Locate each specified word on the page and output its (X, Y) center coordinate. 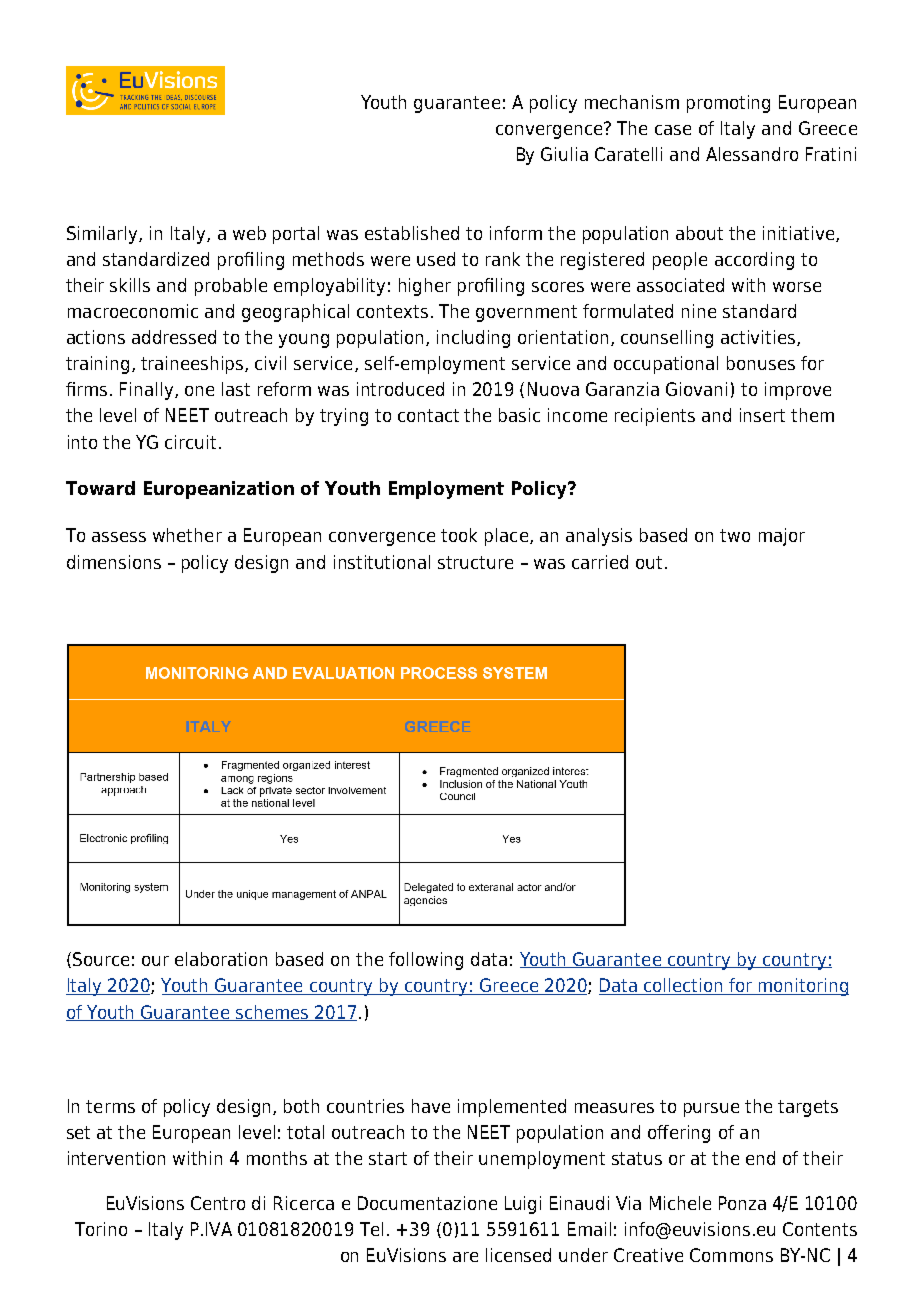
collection (683, 986)
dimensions (114, 562)
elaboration (221, 959)
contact (428, 415)
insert (762, 415)
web (249, 233)
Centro (218, 1203)
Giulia (564, 154)
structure (475, 562)
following (426, 961)
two (735, 535)
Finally (148, 391)
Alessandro (752, 154)
